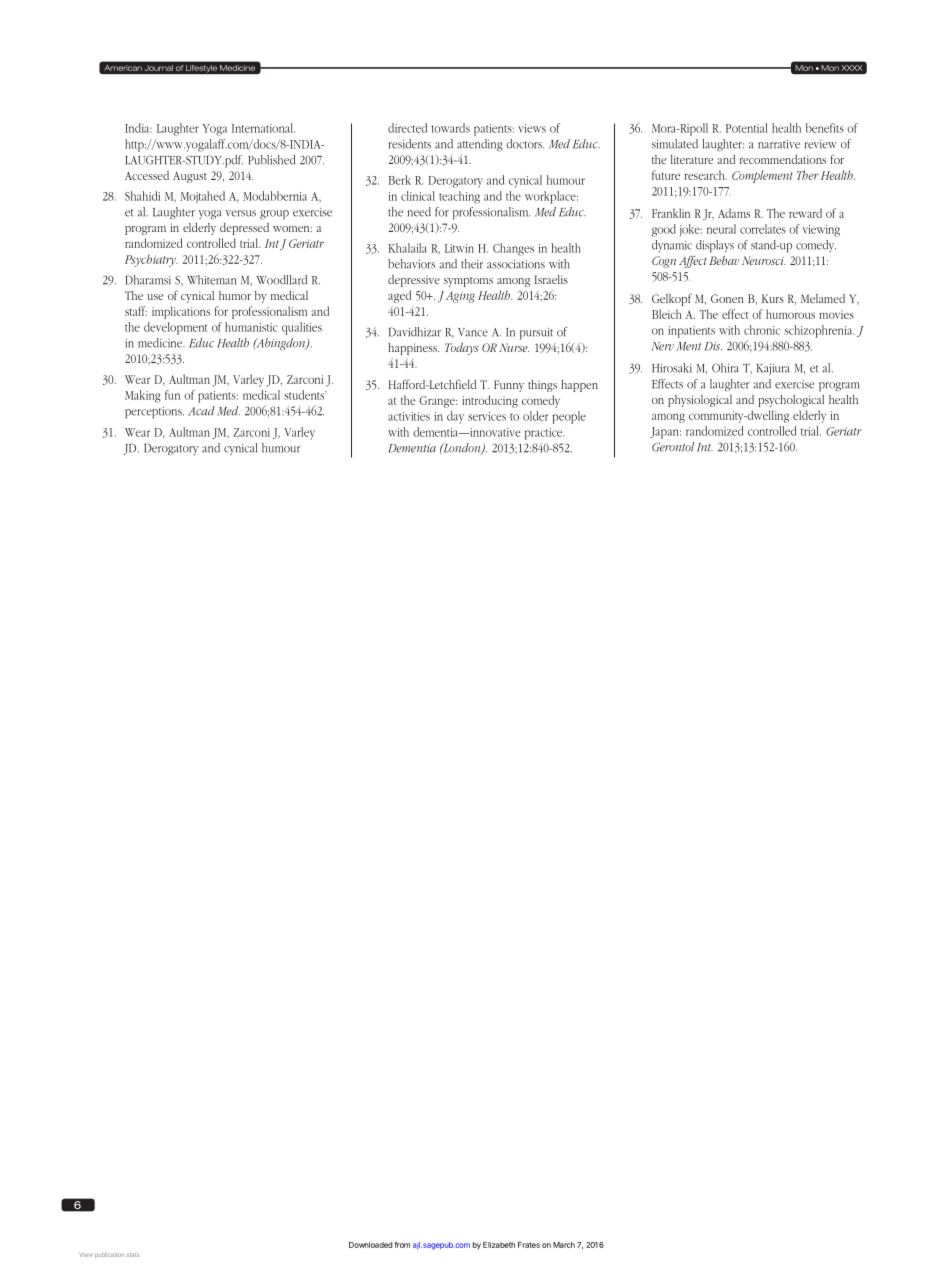 The image size is (952, 1265). What do you see at coordinates (109, 1255) in the screenshot?
I see `publication` at bounding box center [109, 1255].
